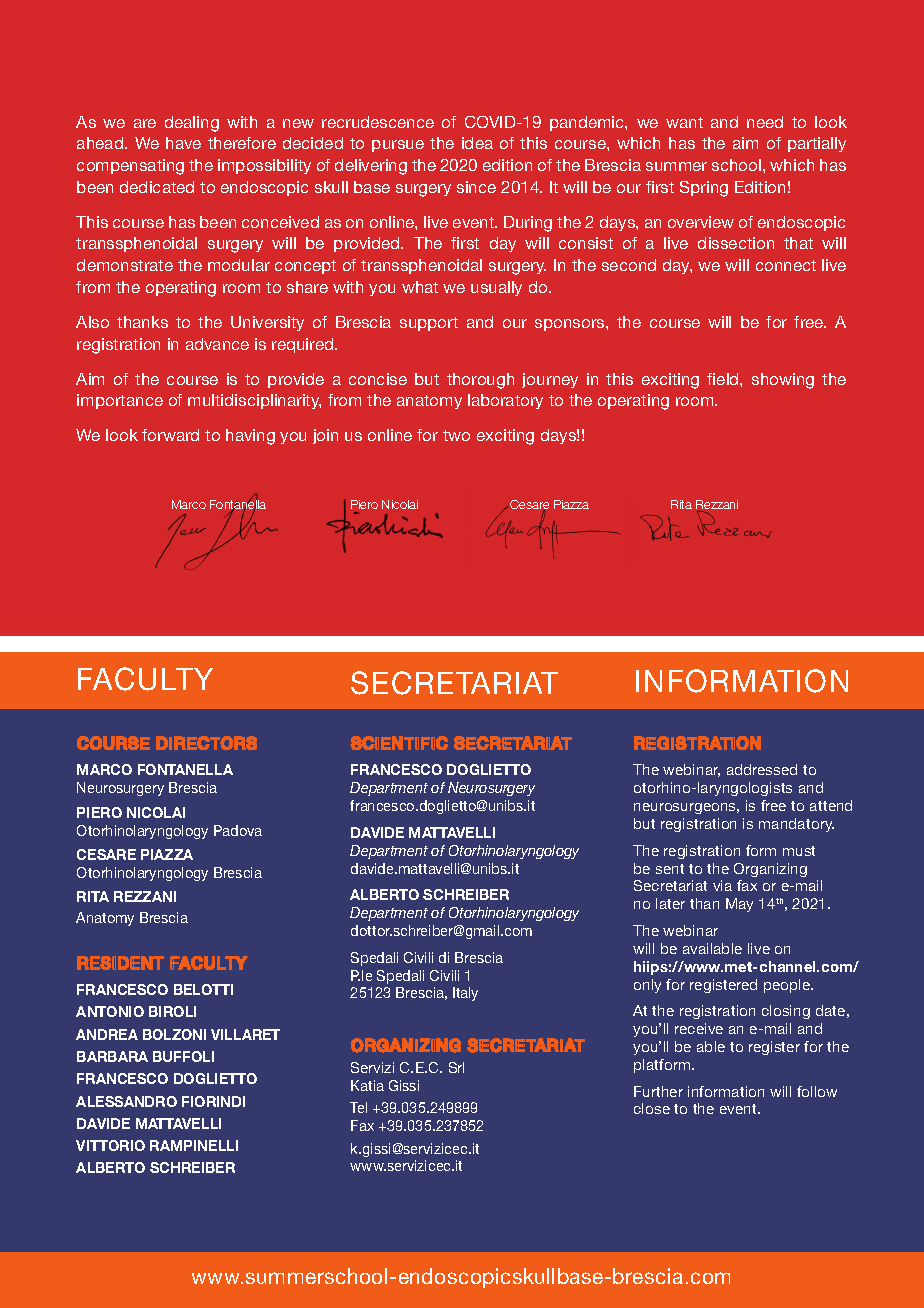 The height and width of the screenshot is (1308, 924). Describe the element at coordinates (170, 435) in the screenshot. I see `forward` at that location.
